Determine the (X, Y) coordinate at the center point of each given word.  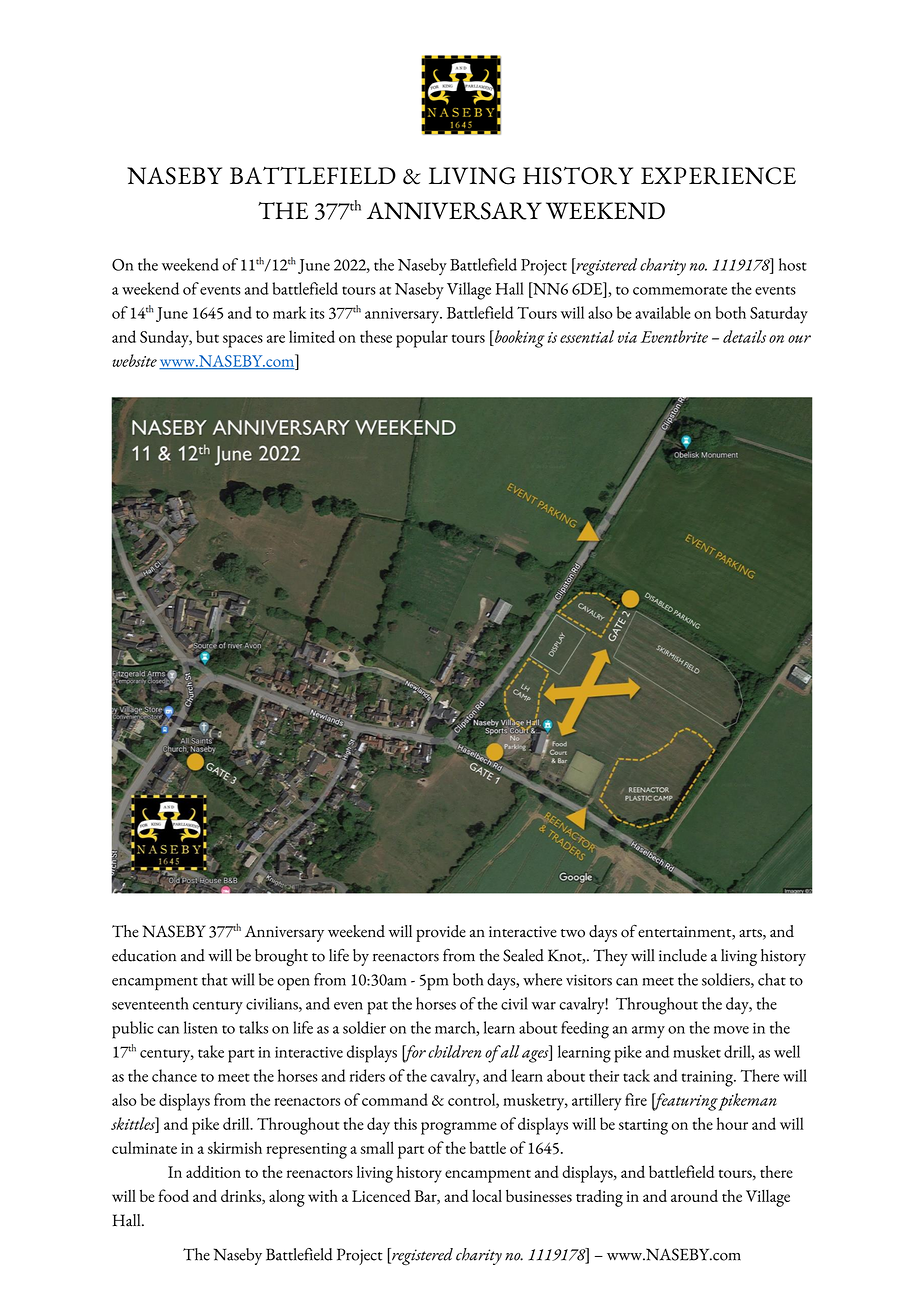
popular (422, 339)
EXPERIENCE (718, 176)
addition (213, 1171)
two (573, 933)
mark (289, 312)
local (487, 1195)
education (144, 955)
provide (441, 933)
